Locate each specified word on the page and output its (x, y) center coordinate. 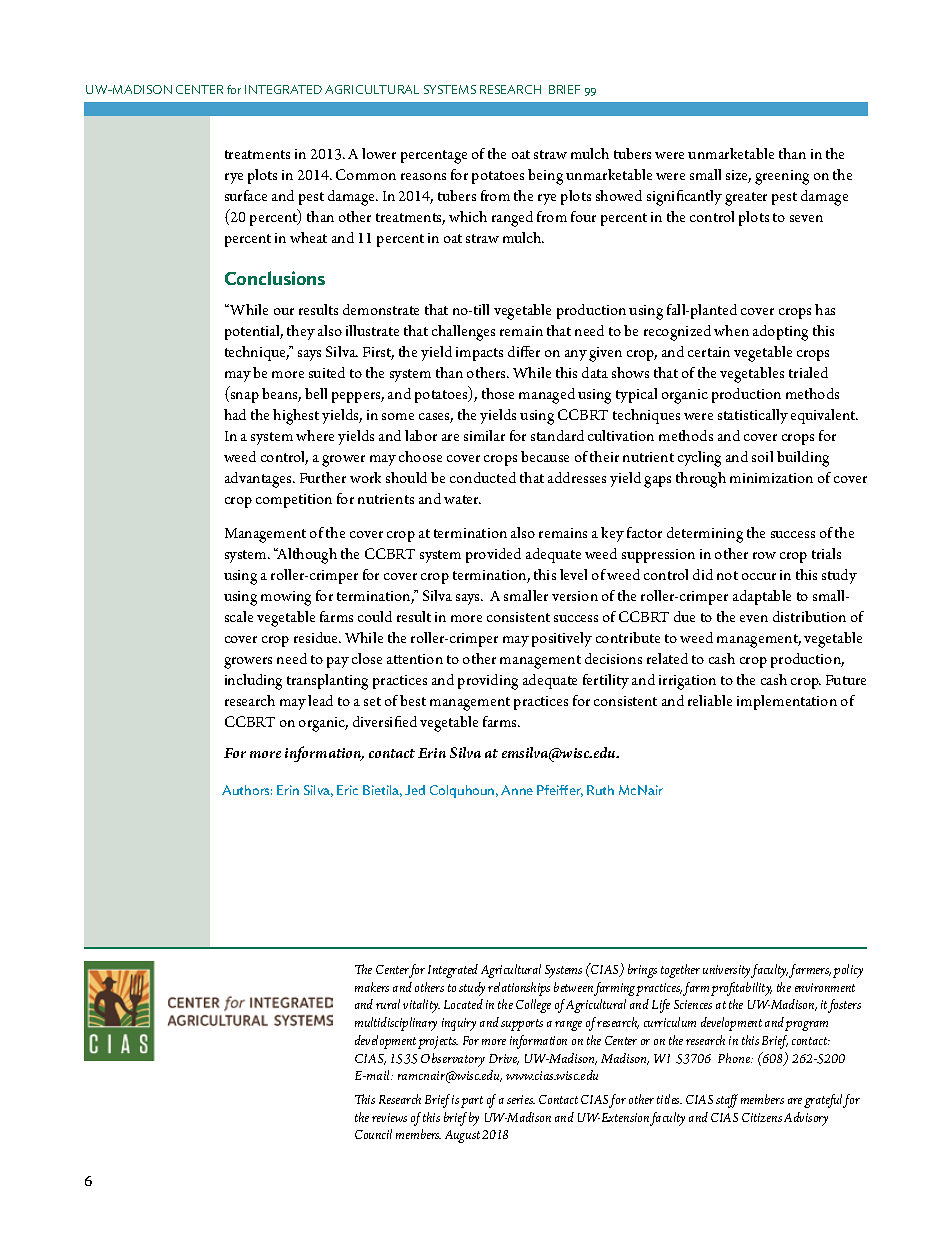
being (545, 177)
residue (317, 637)
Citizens (762, 1117)
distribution (809, 616)
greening (782, 177)
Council (373, 1134)
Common (366, 174)
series (521, 1099)
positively (562, 639)
